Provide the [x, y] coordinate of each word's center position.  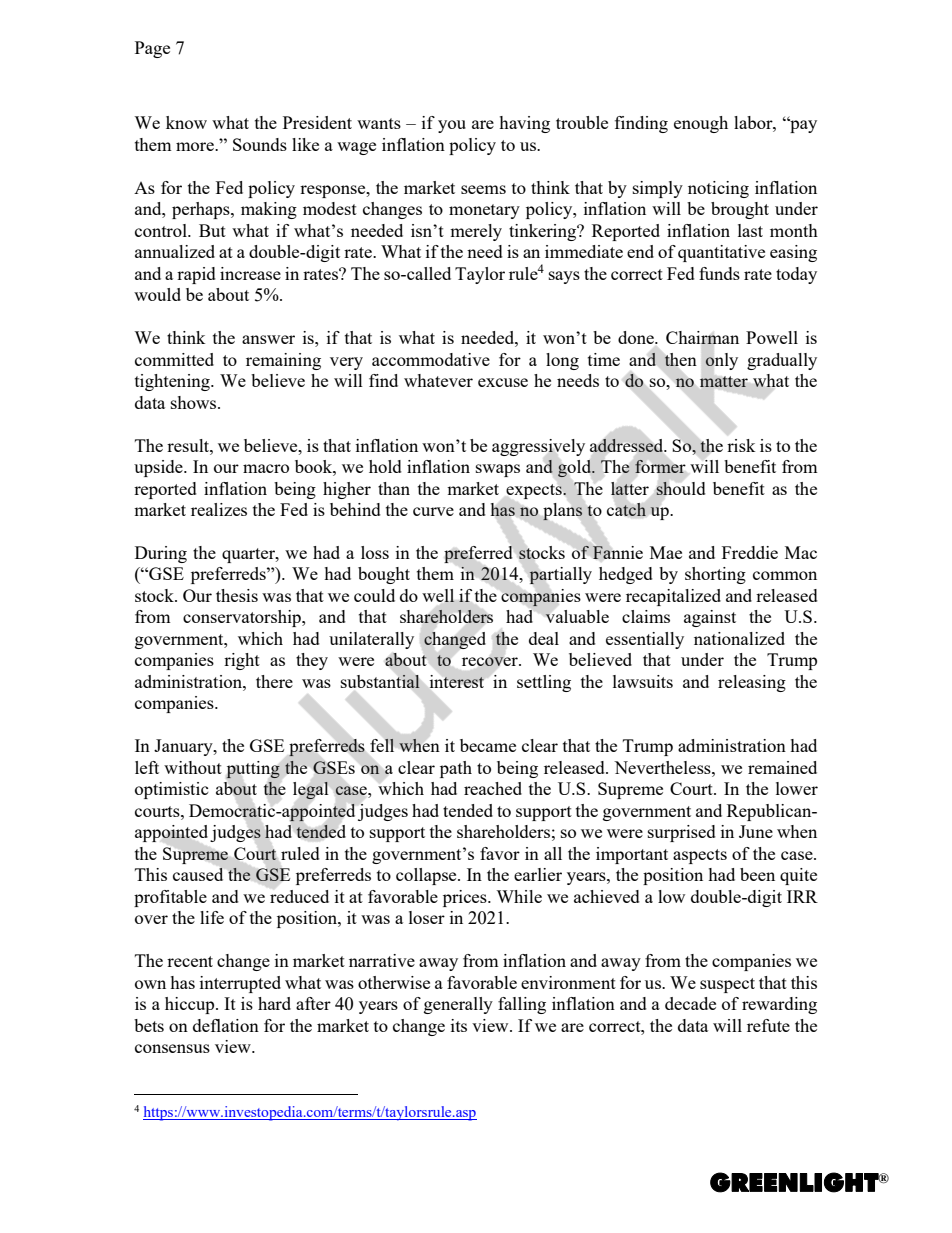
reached [493, 788]
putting [253, 770]
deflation [226, 1025]
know [186, 122]
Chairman [702, 337]
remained [782, 767]
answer [268, 339]
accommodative [431, 359]
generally [458, 1005]
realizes [219, 509]
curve [433, 511]
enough [701, 124]
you [452, 126]
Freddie [750, 552]
